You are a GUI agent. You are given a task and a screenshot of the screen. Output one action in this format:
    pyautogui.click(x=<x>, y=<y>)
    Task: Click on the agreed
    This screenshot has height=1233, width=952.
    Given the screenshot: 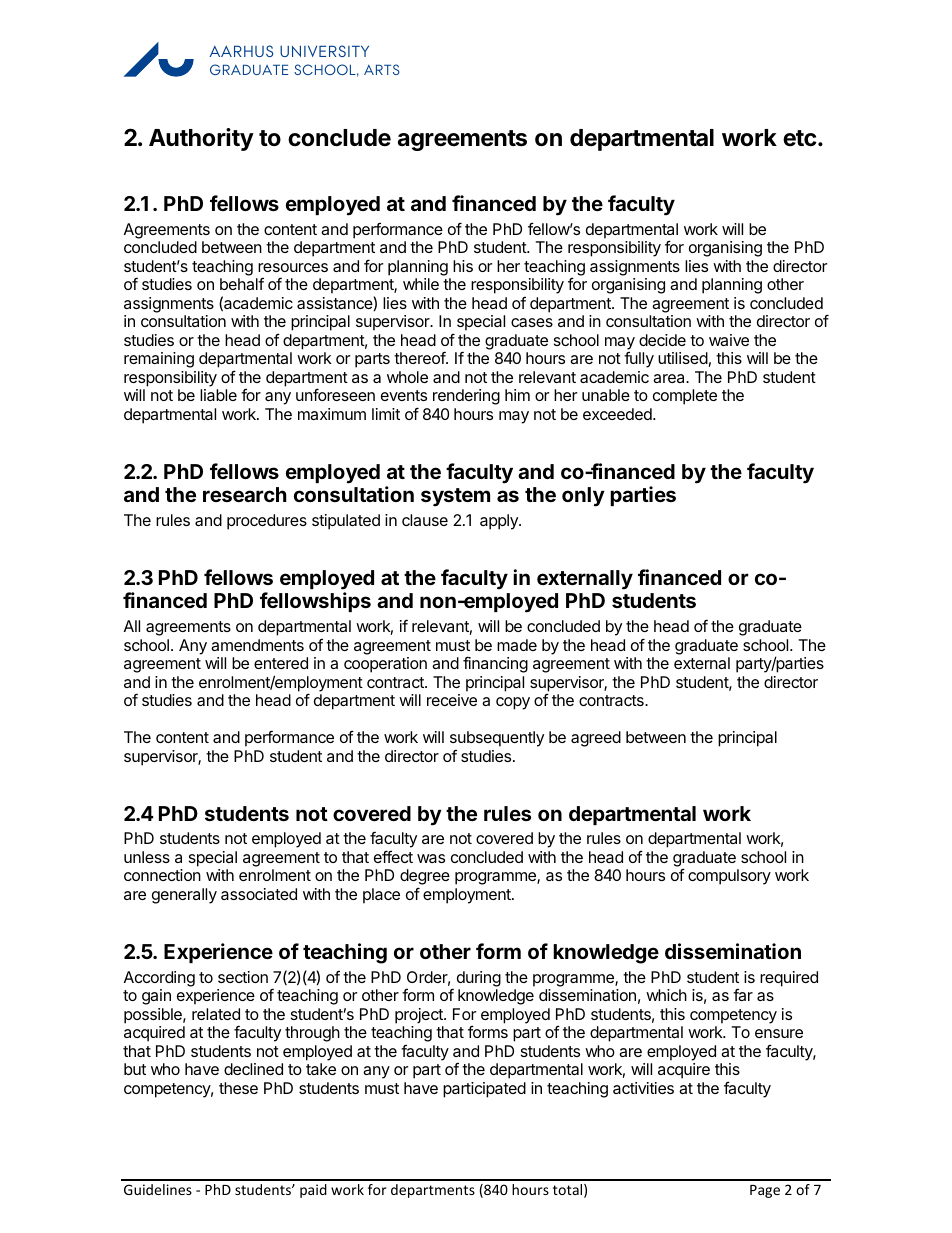 What is the action you would take?
    pyautogui.click(x=596, y=739)
